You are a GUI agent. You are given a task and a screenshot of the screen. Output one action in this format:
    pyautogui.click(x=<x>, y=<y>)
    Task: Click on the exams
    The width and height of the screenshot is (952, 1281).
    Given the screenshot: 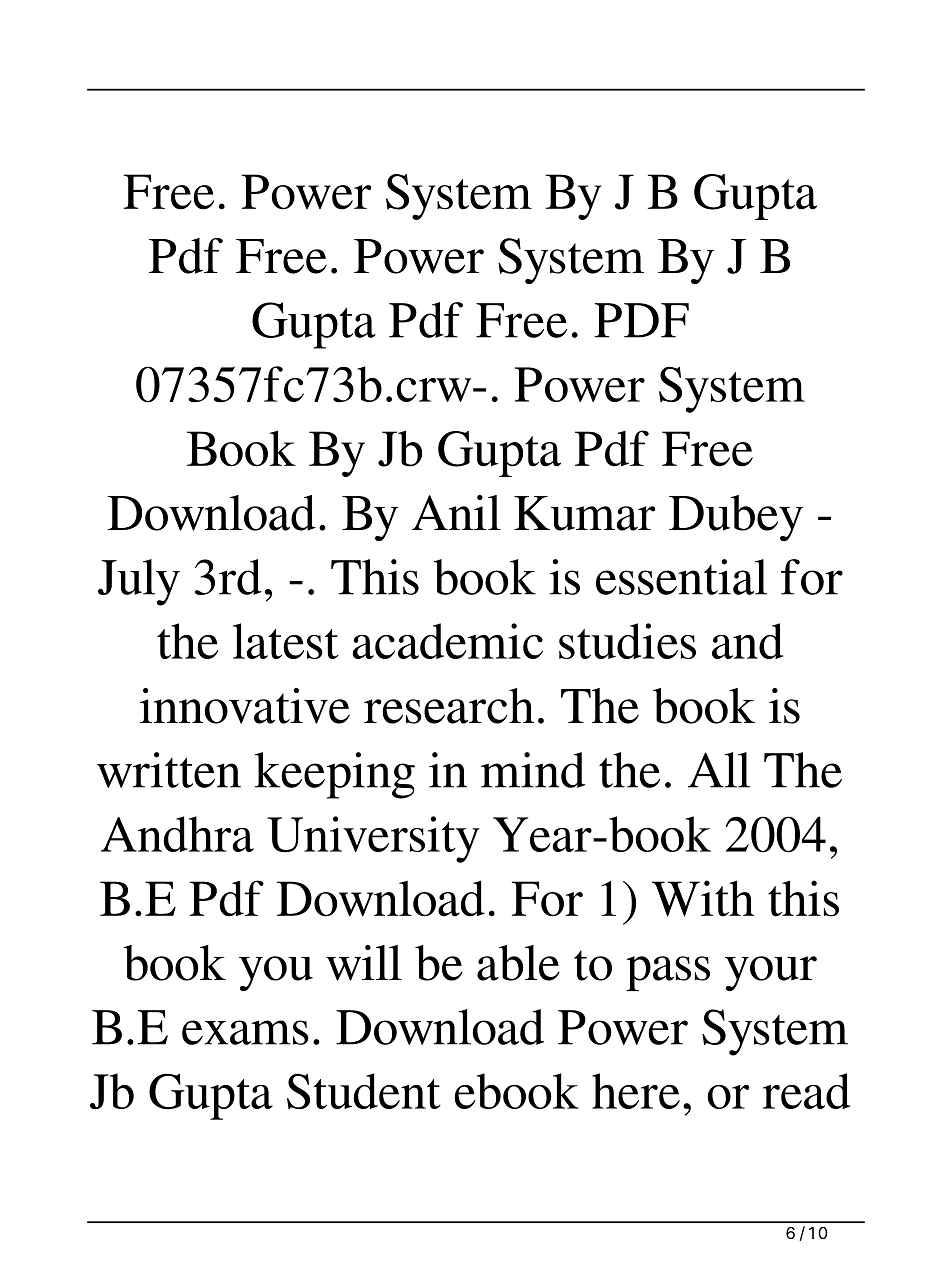 What is the action you would take?
    pyautogui.click(x=245, y=1032)
